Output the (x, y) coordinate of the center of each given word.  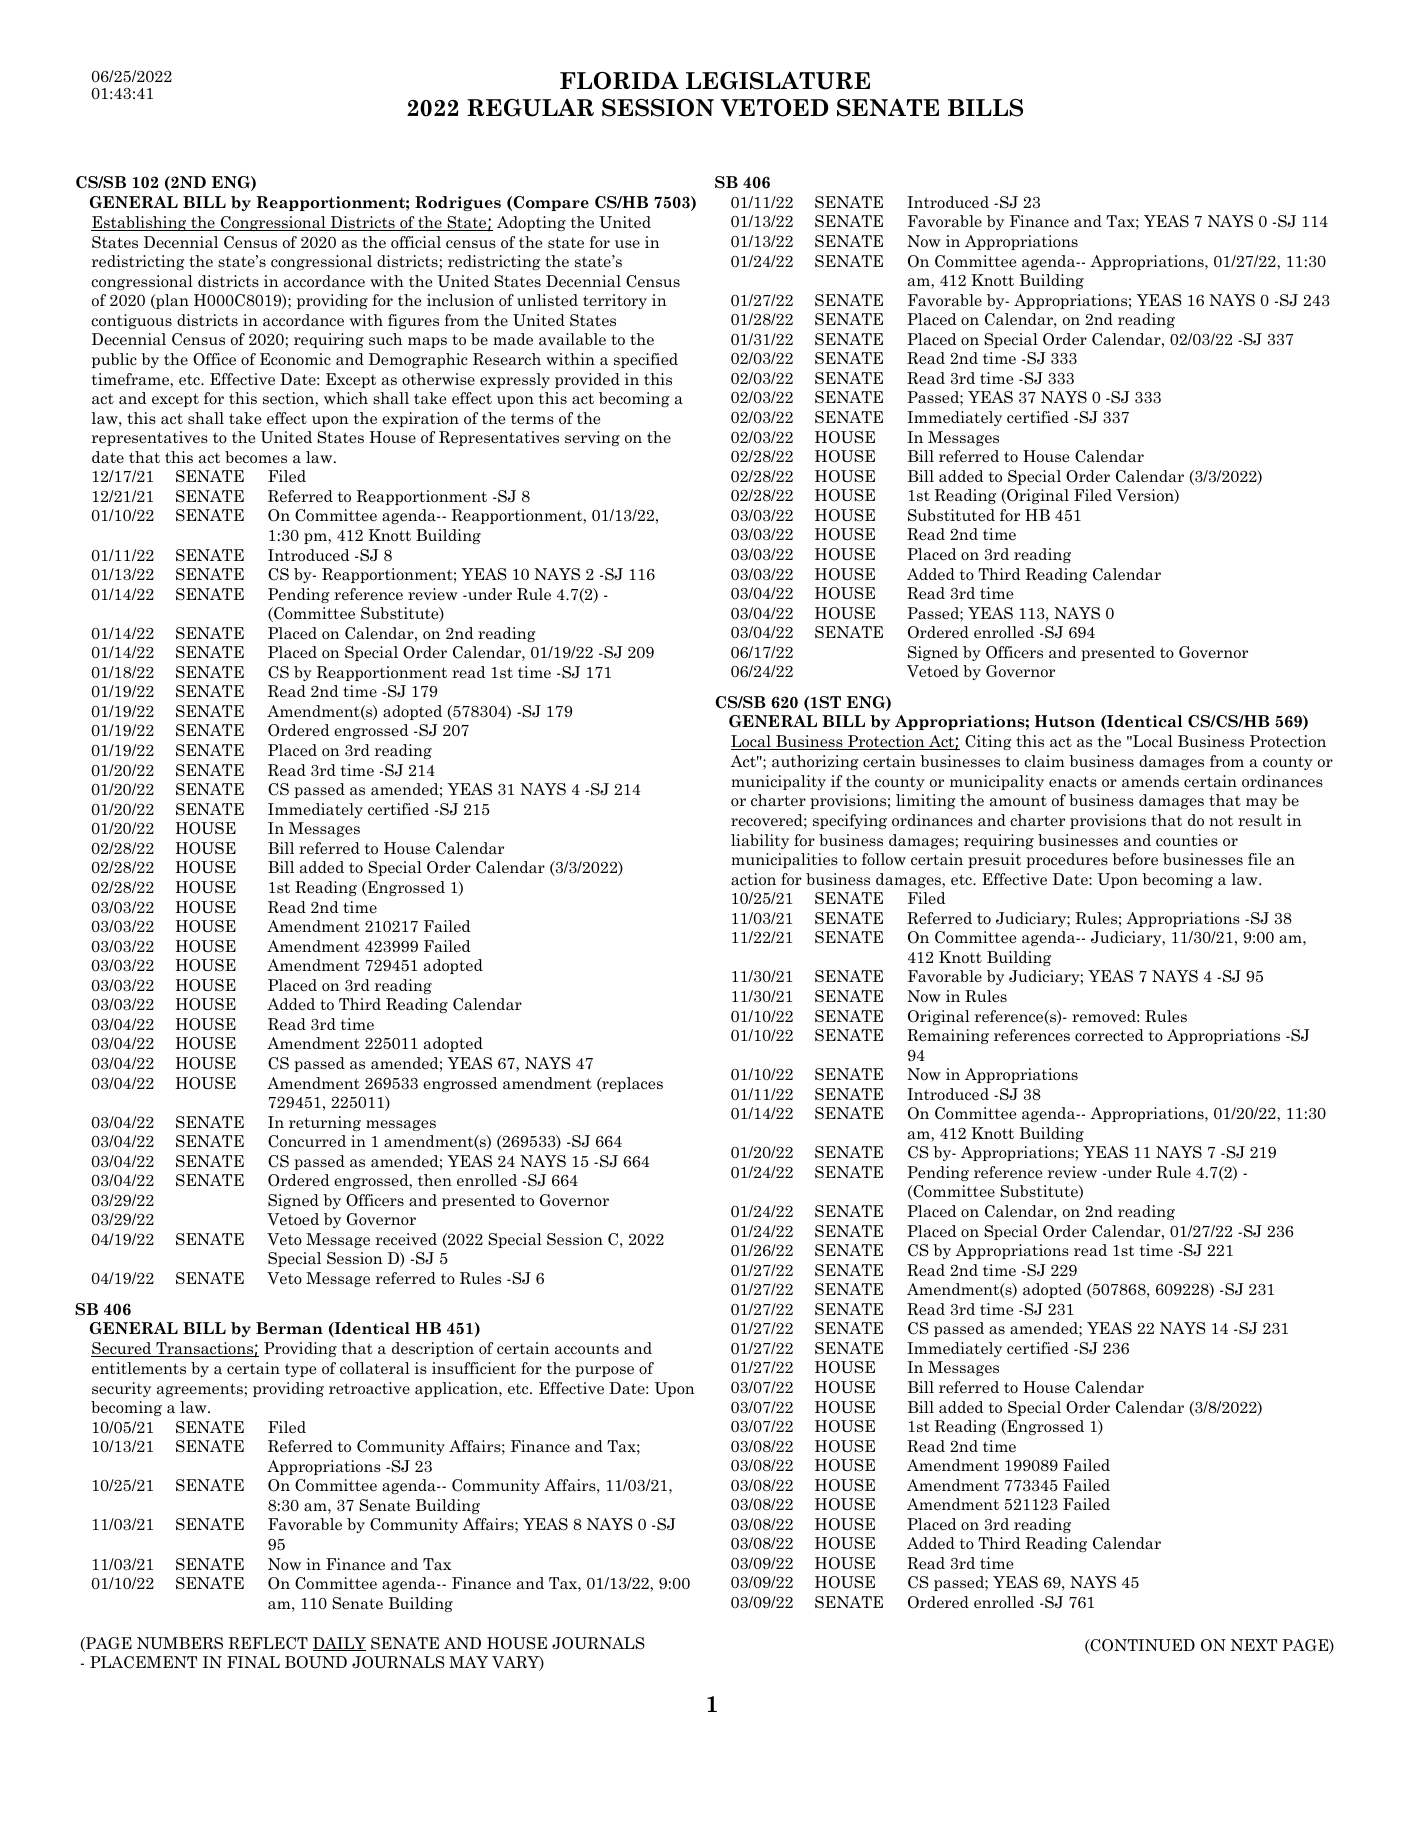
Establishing (140, 223)
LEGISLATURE (778, 81)
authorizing (815, 762)
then (435, 1180)
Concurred (307, 1141)
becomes (256, 457)
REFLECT (268, 1643)
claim (1044, 761)
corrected (1109, 1035)
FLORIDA (619, 81)
